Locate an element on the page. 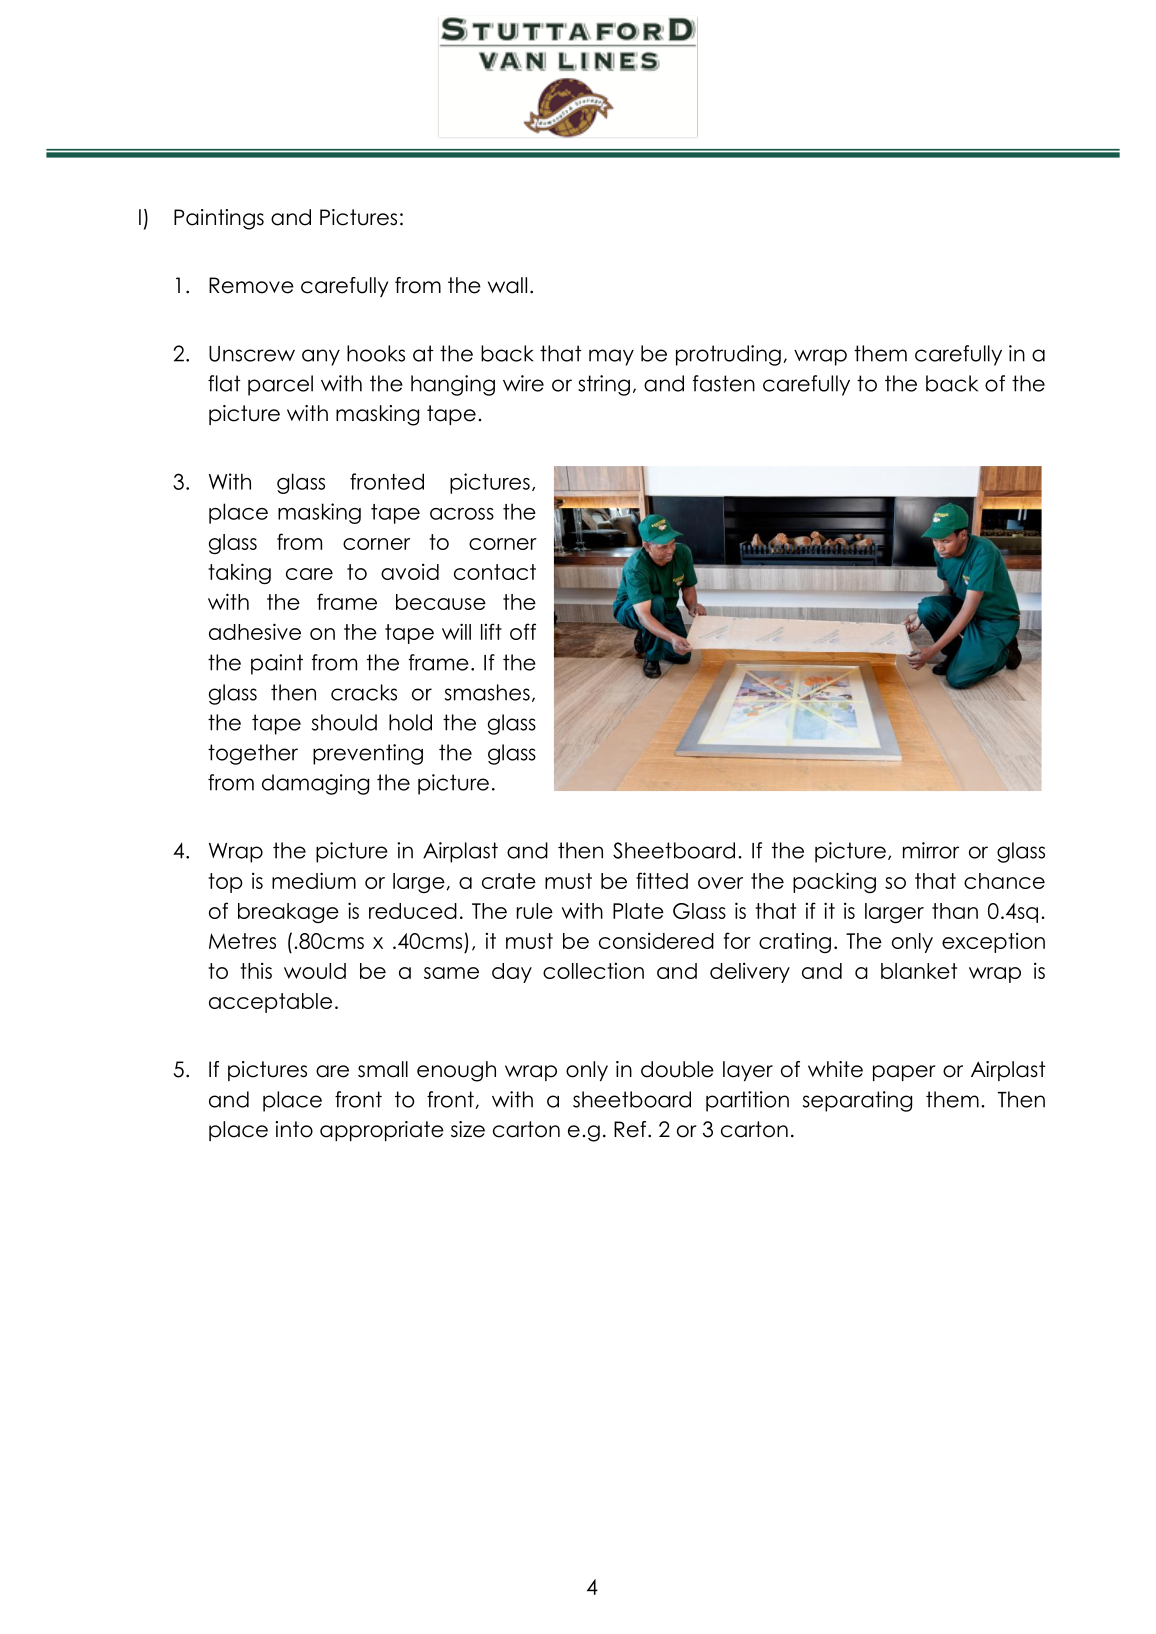 Image resolution: width=1156 pixels, height=1634 pixels. breakage is located at coordinates (288, 913).
